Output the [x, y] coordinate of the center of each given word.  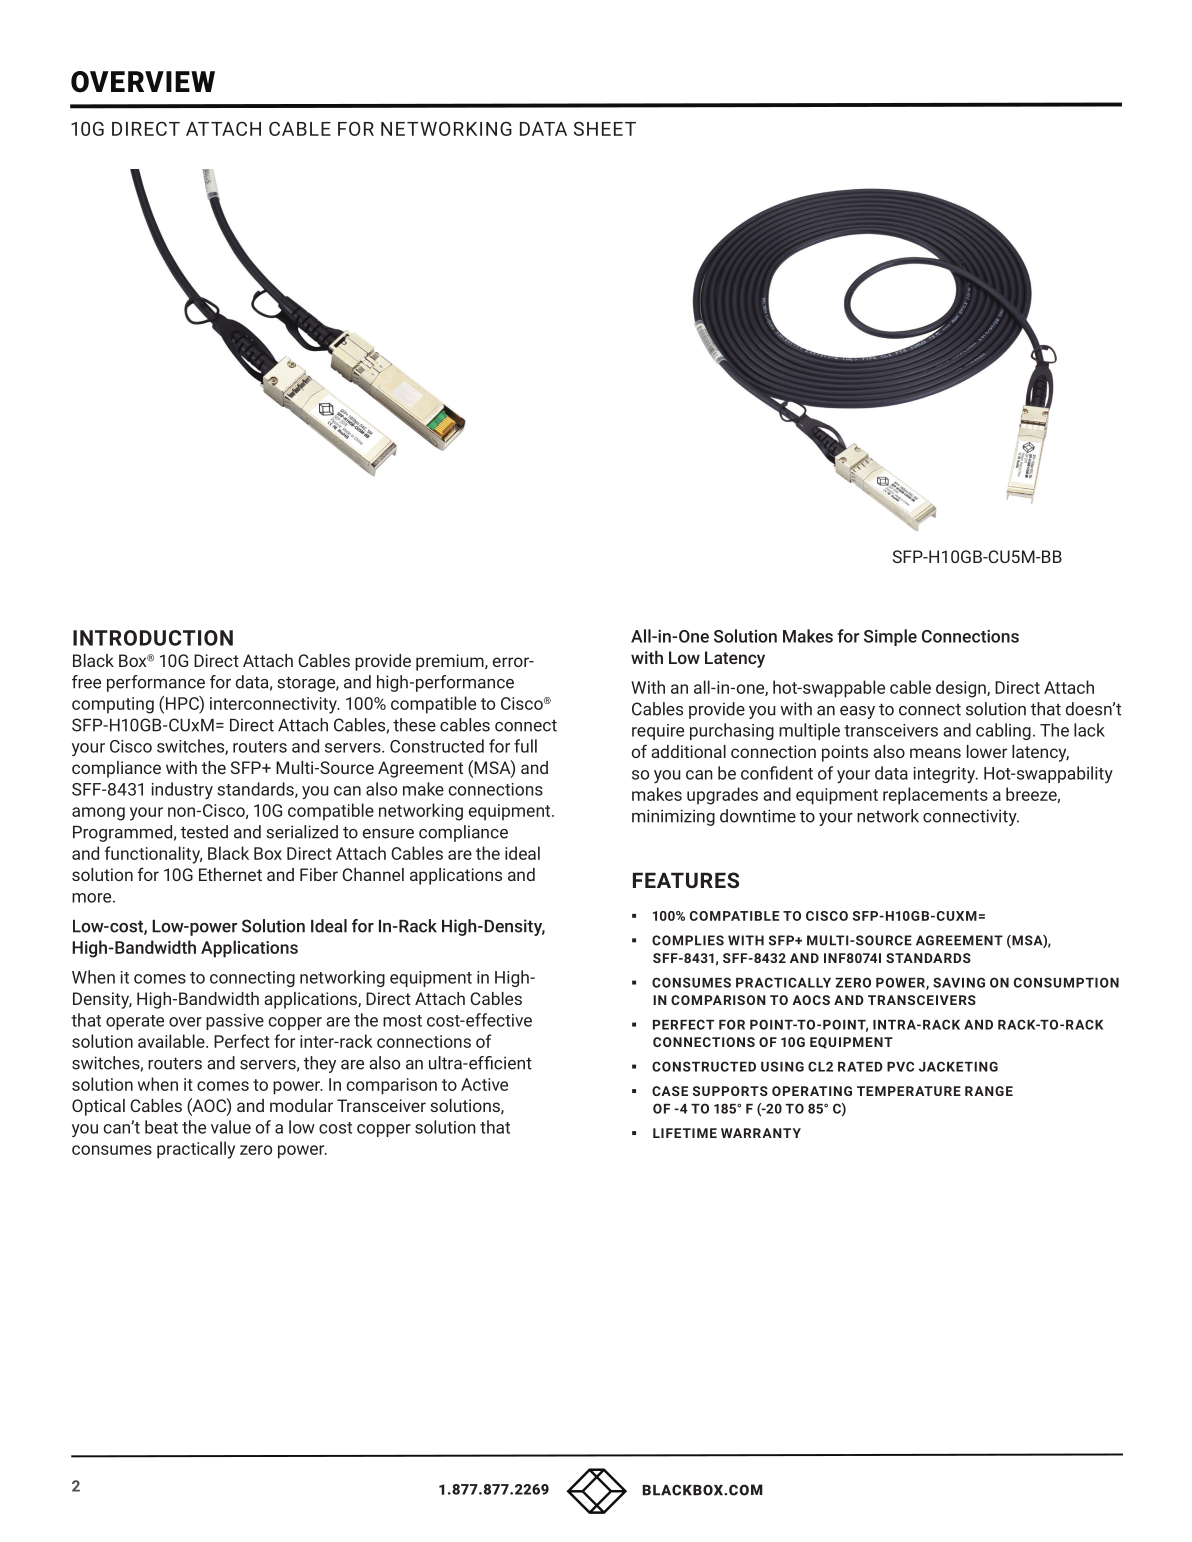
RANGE [989, 1091]
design [962, 689]
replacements [935, 796]
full [525, 746]
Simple [890, 637]
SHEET [605, 128]
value [231, 1127]
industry [182, 790]
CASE [670, 1091]
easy [857, 712]
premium [451, 662]
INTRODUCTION [153, 638]
